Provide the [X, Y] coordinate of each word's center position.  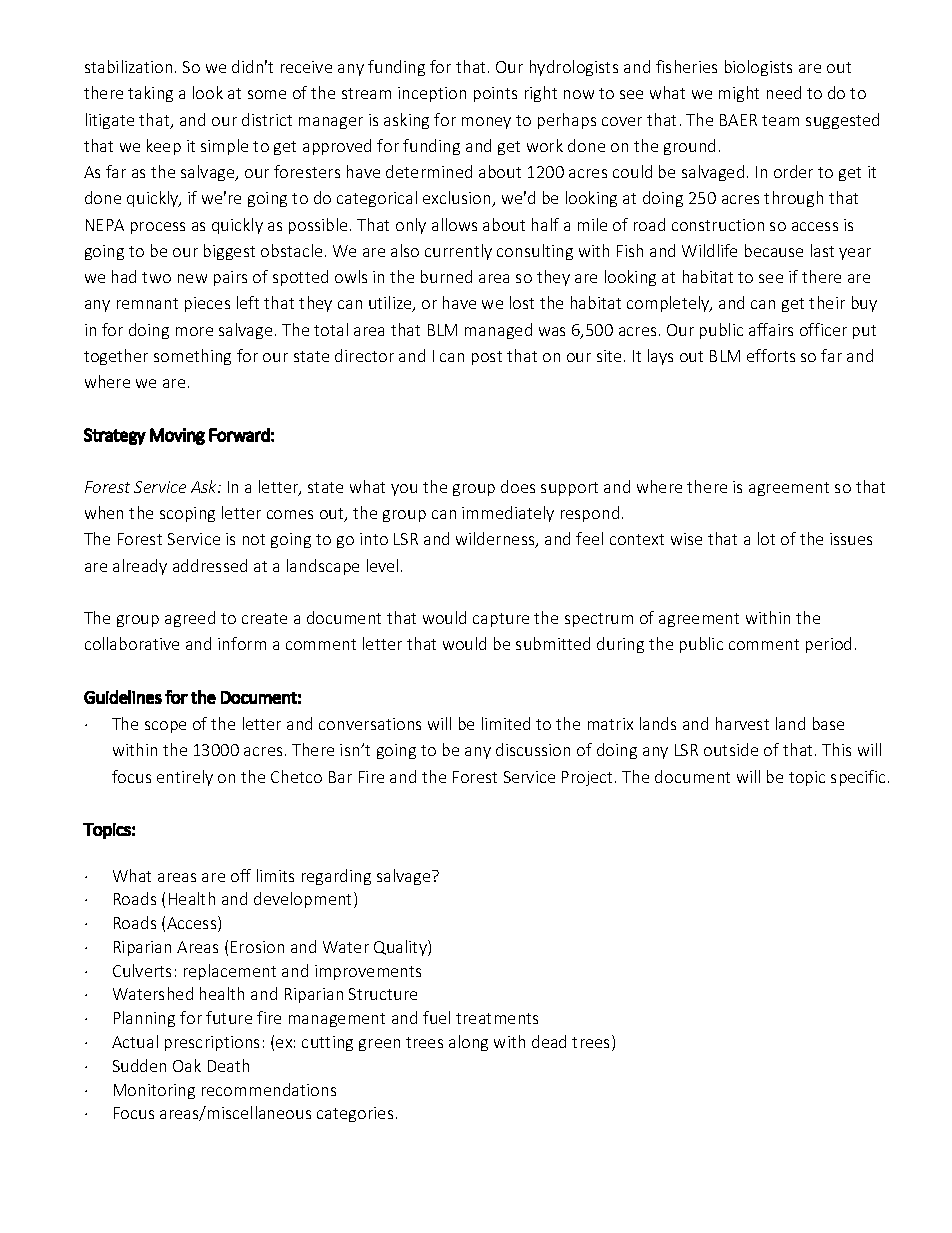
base [828, 723]
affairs [771, 329]
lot [766, 538]
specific [858, 778]
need [784, 92]
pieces [207, 304]
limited [506, 723]
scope [165, 727]
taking [150, 94]
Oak [187, 1065]
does [518, 486]
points [495, 94]
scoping [187, 514]
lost [522, 302]
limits [275, 875]
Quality [401, 948]
